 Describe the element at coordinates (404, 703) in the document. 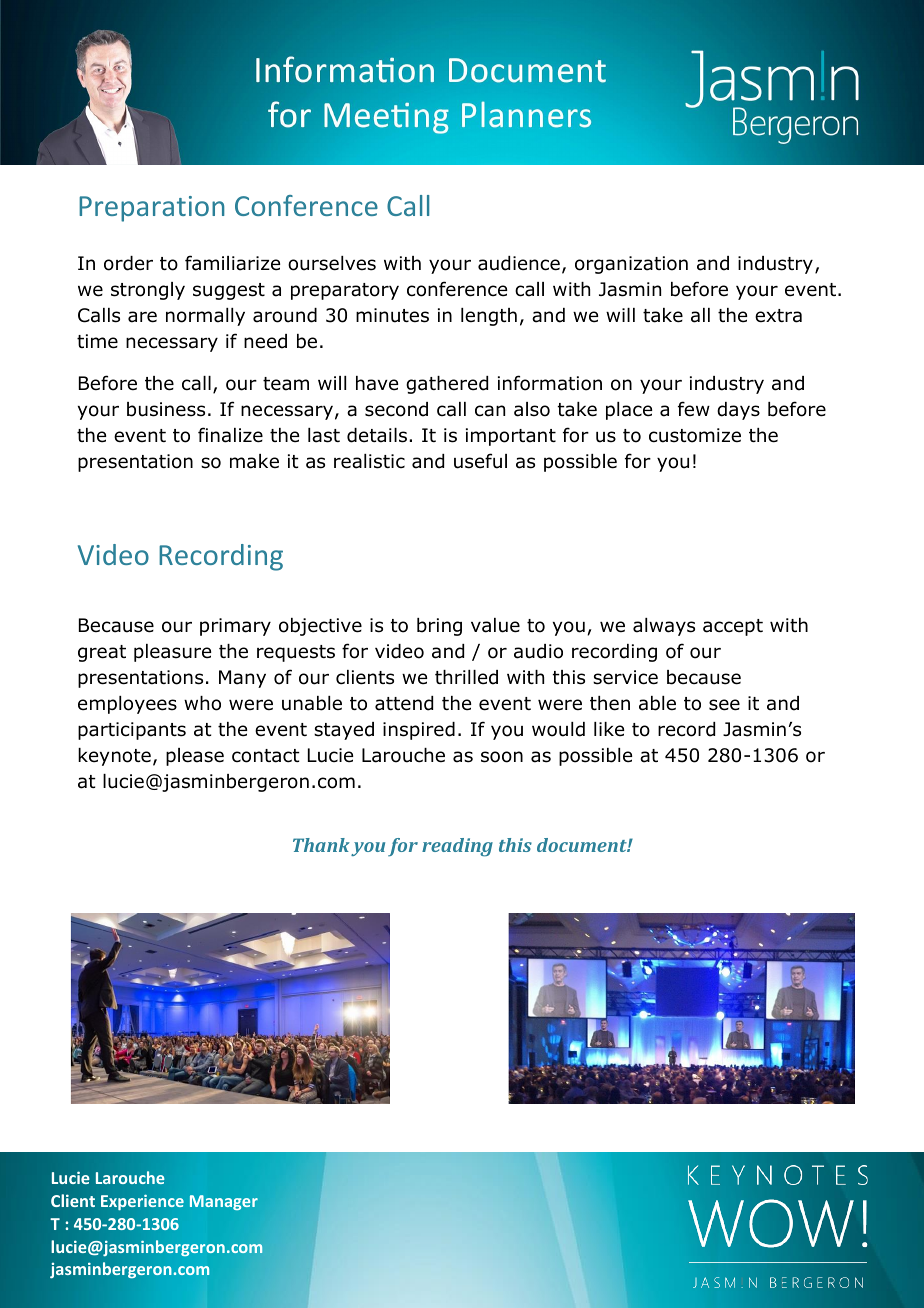

I see `attend` at that location.
